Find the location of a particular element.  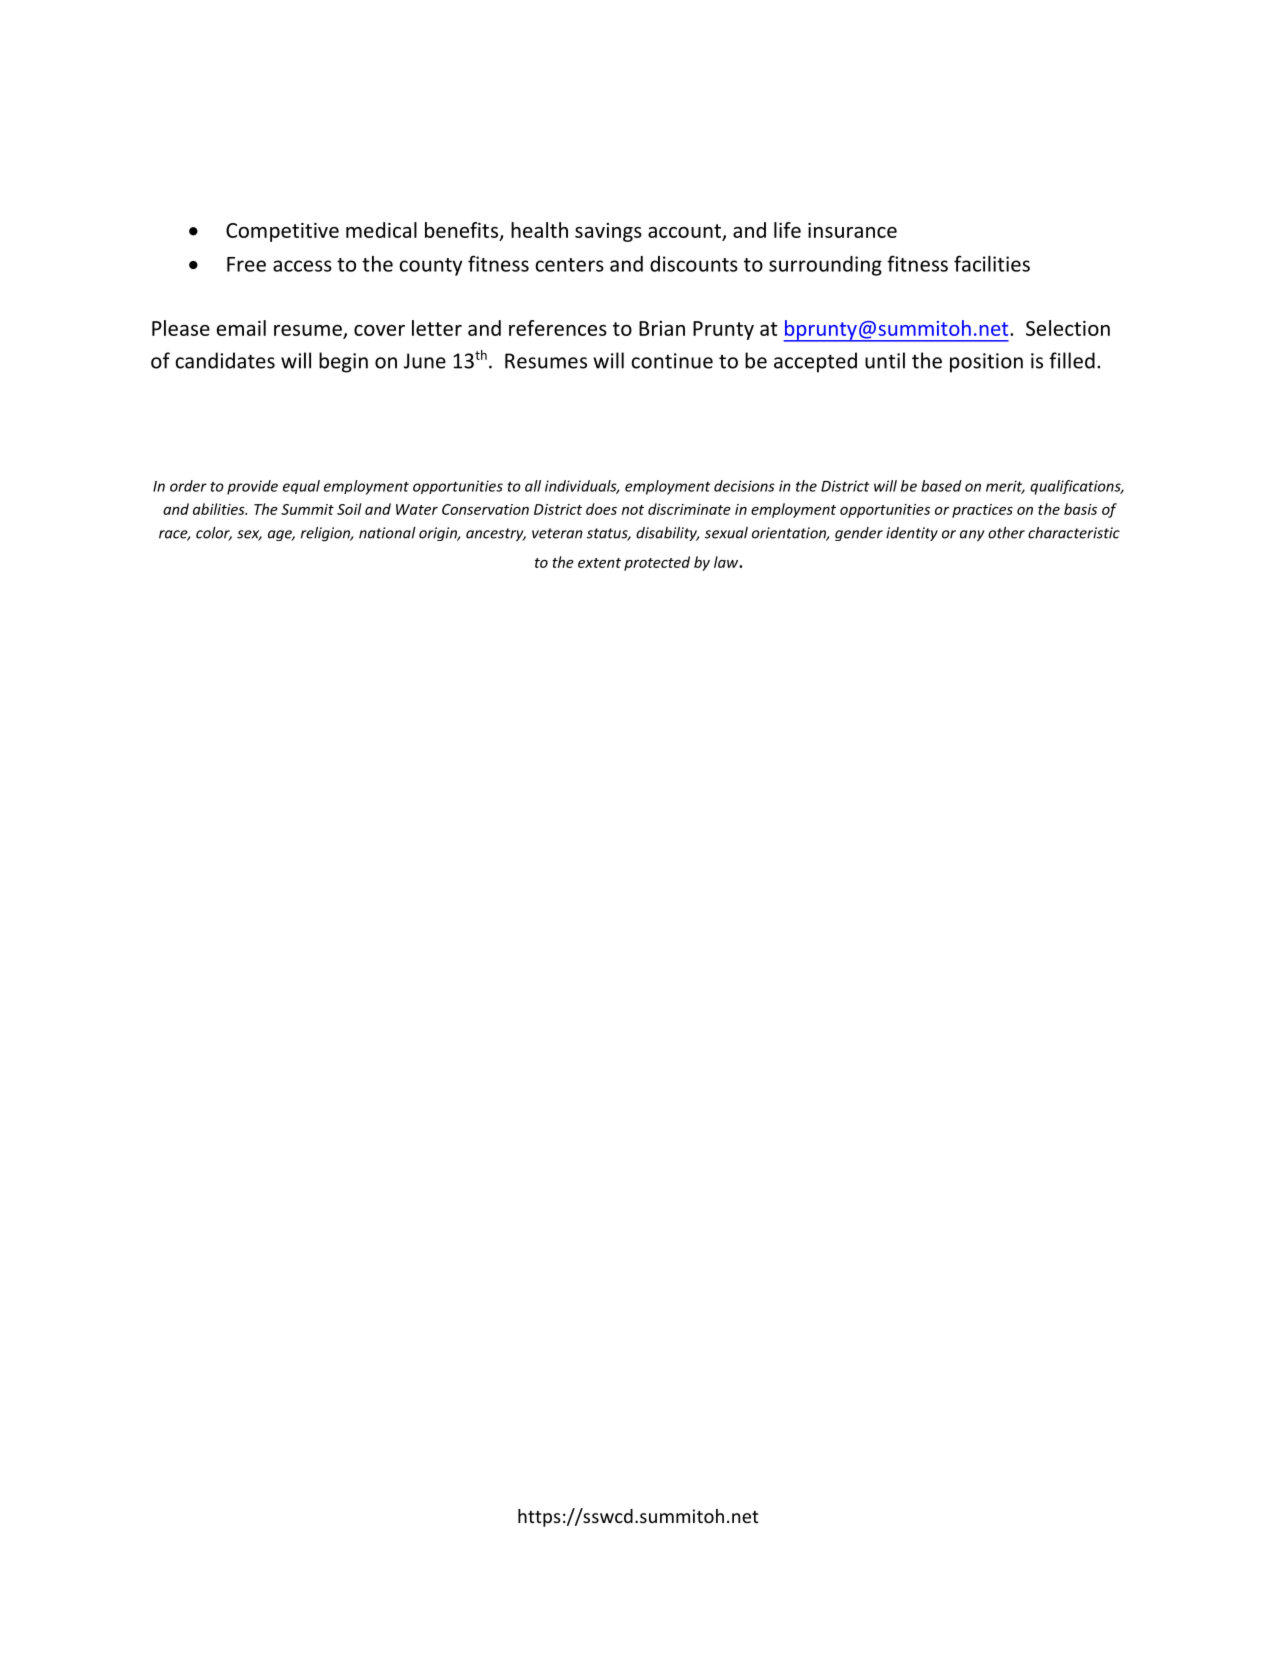

based is located at coordinates (941, 486).
